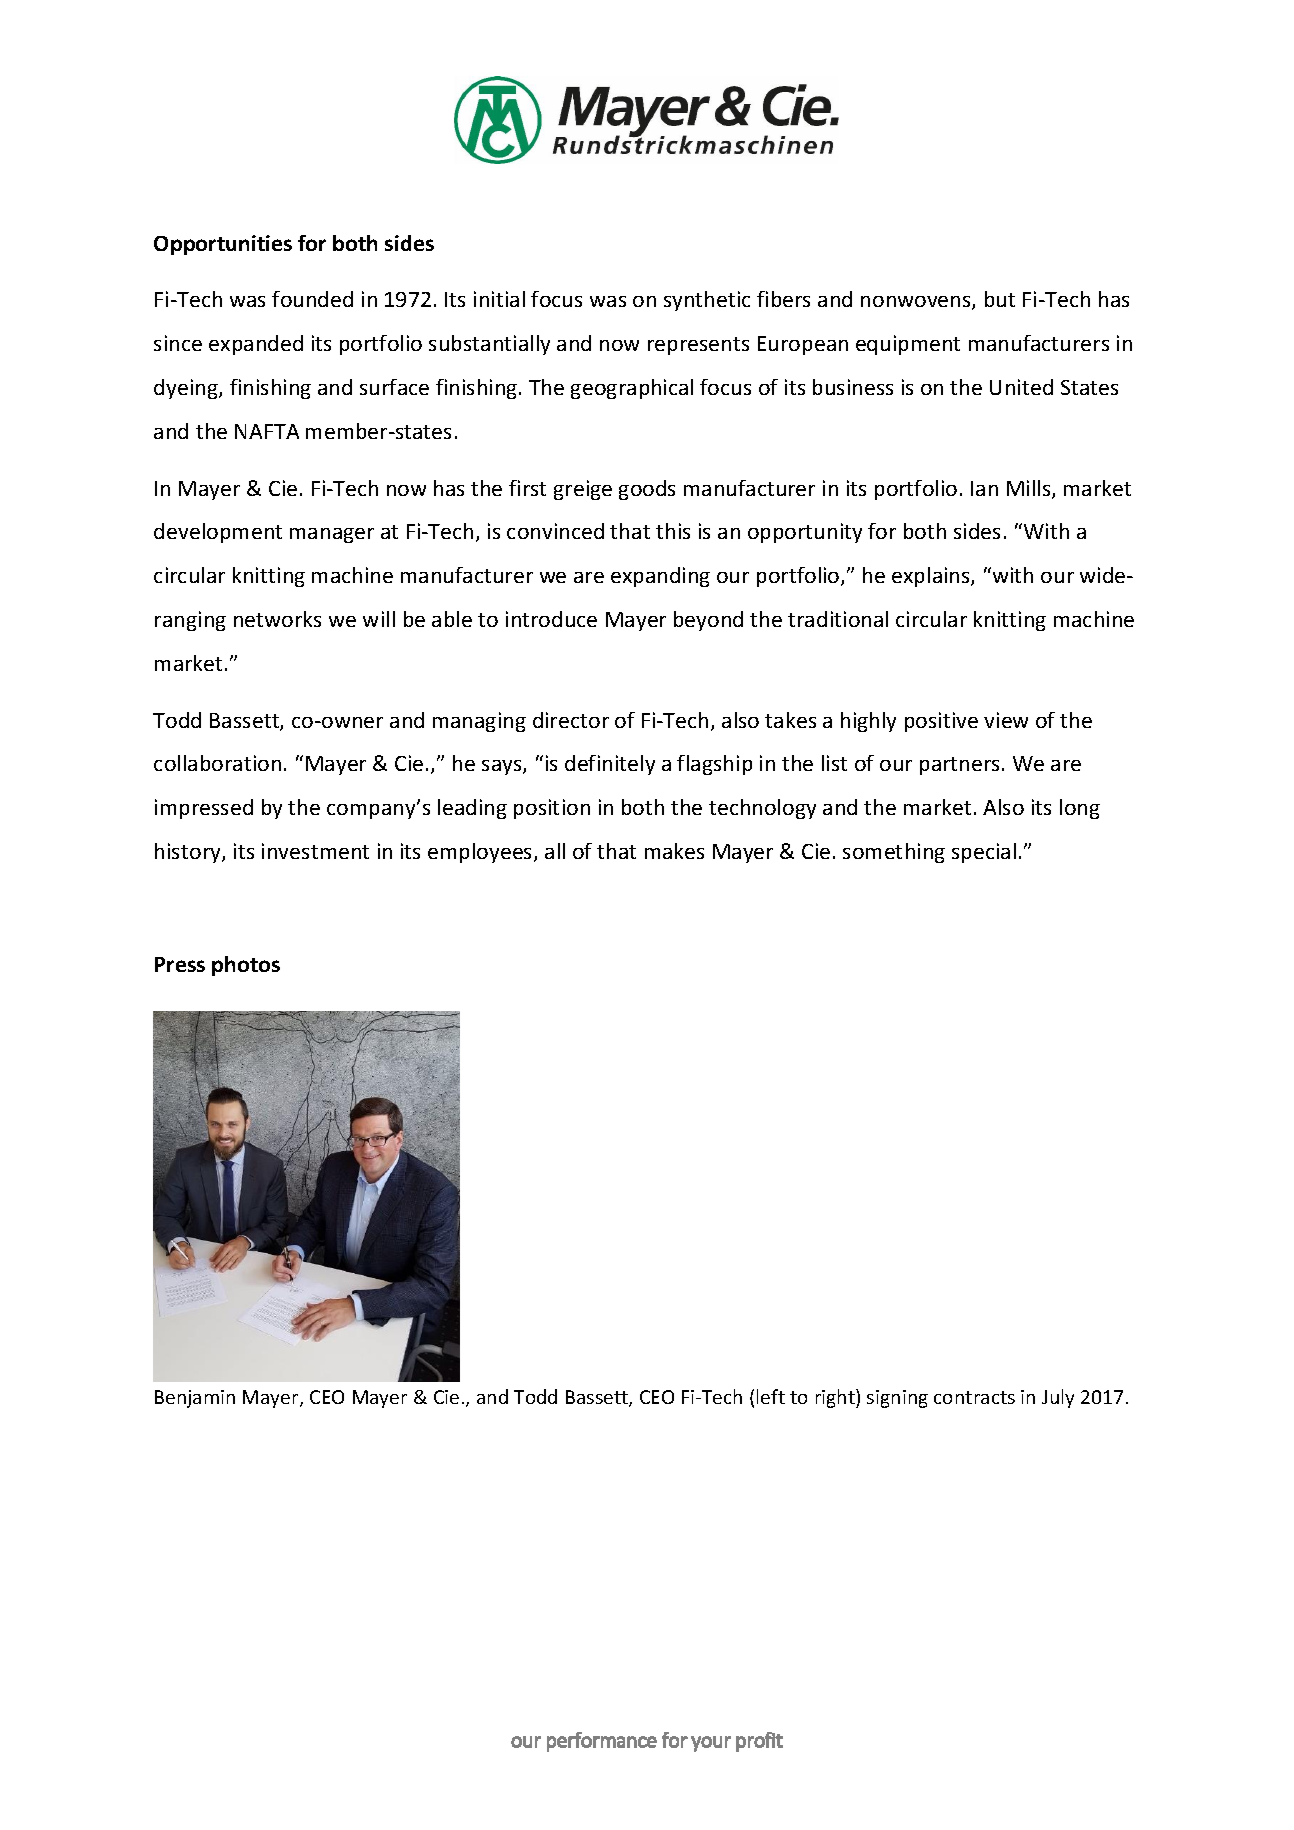 The width and height of the screenshot is (1294, 1830). I want to click on founded, so click(312, 299).
